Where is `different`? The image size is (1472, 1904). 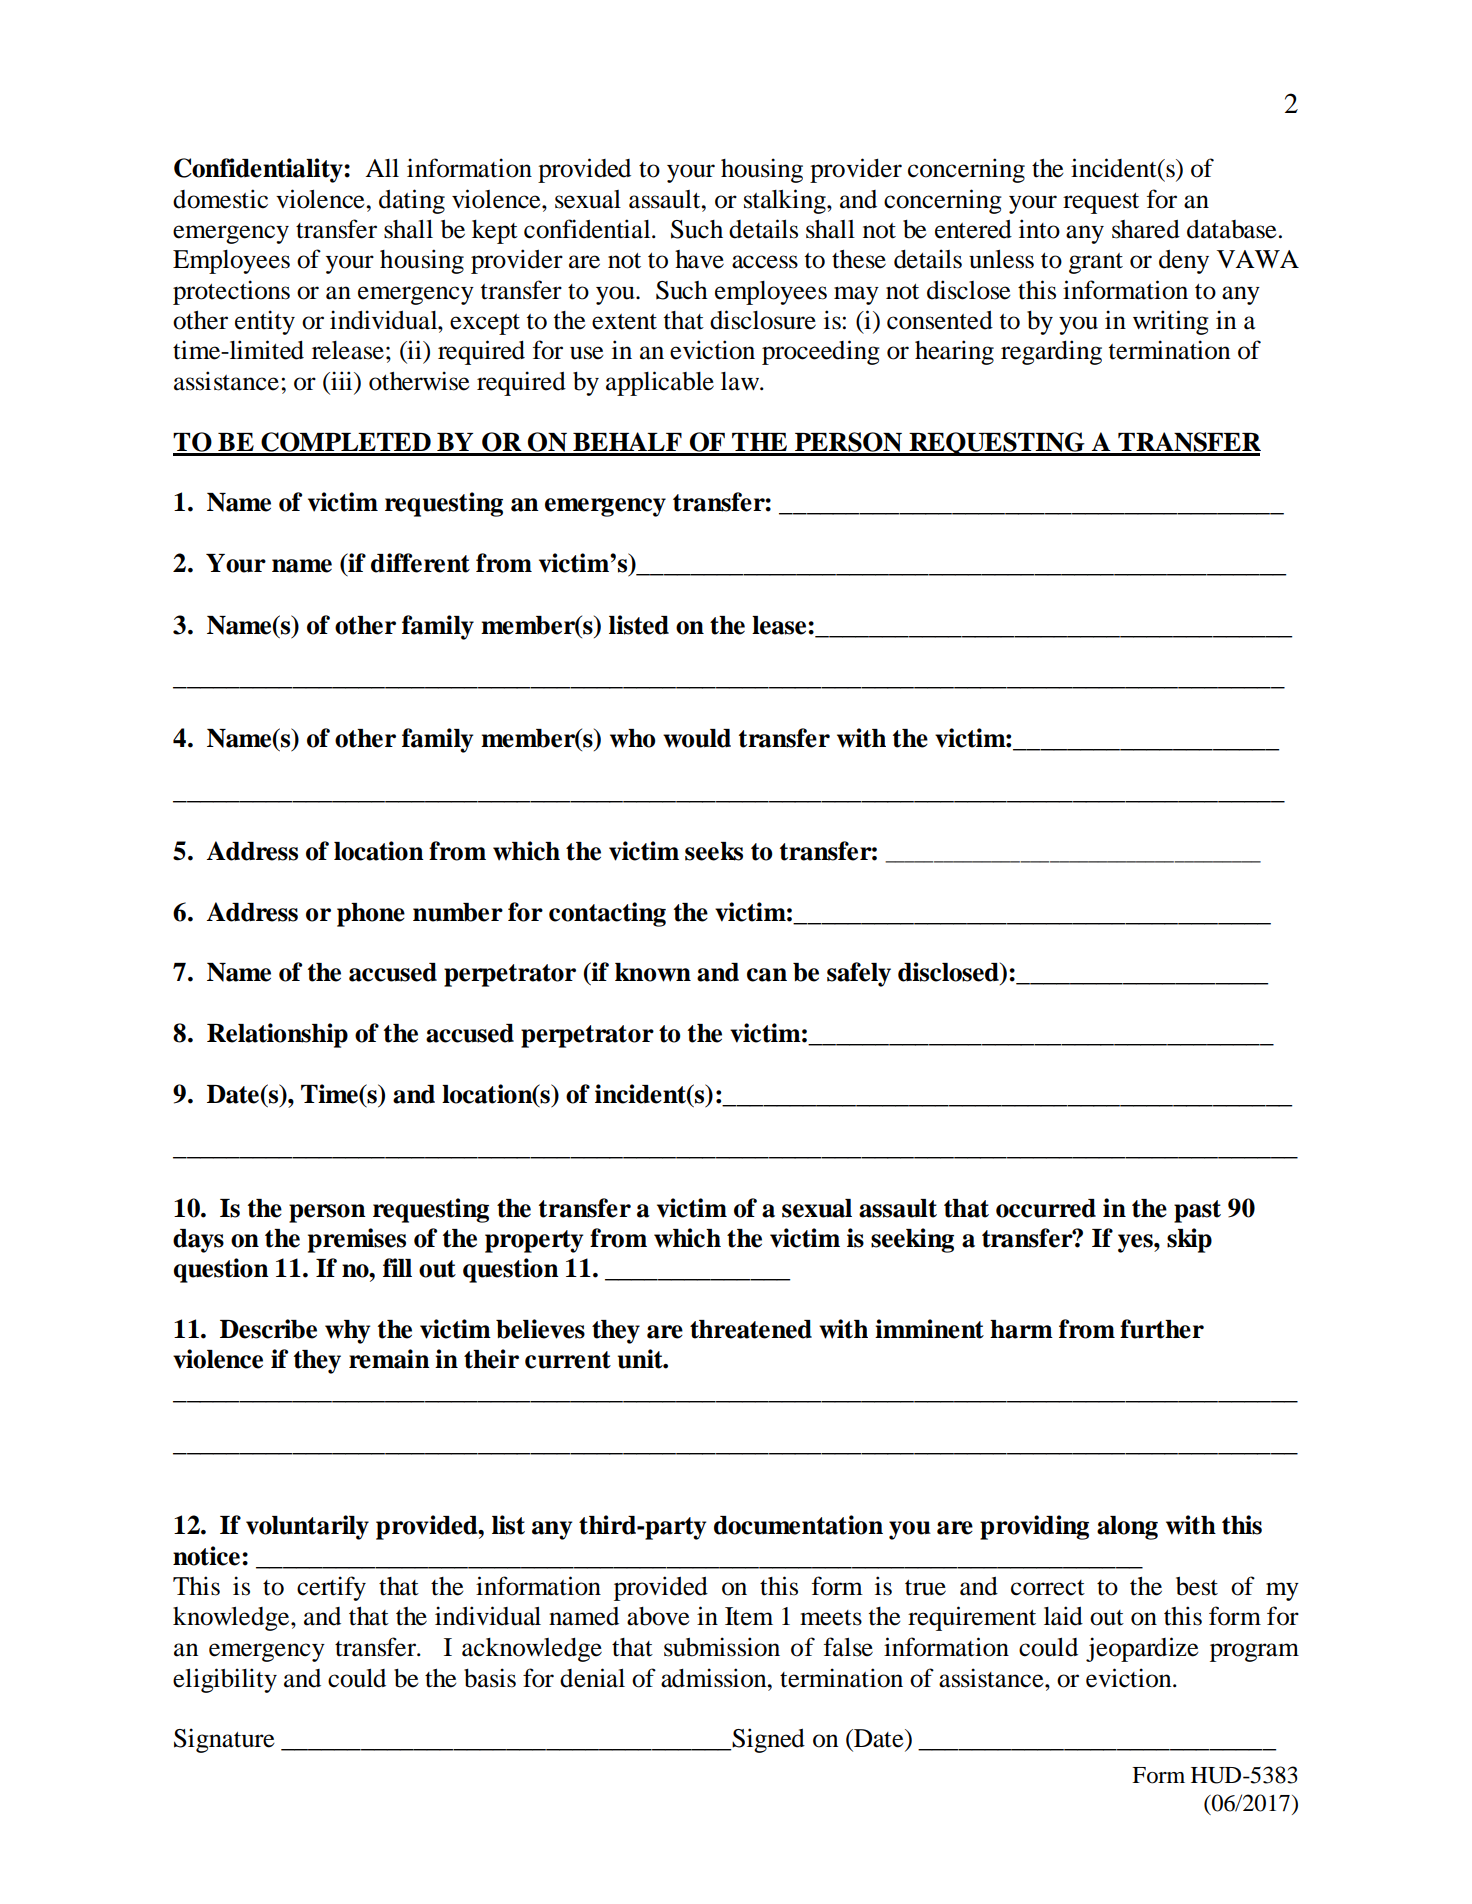 different is located at coordinates (420, 563).
